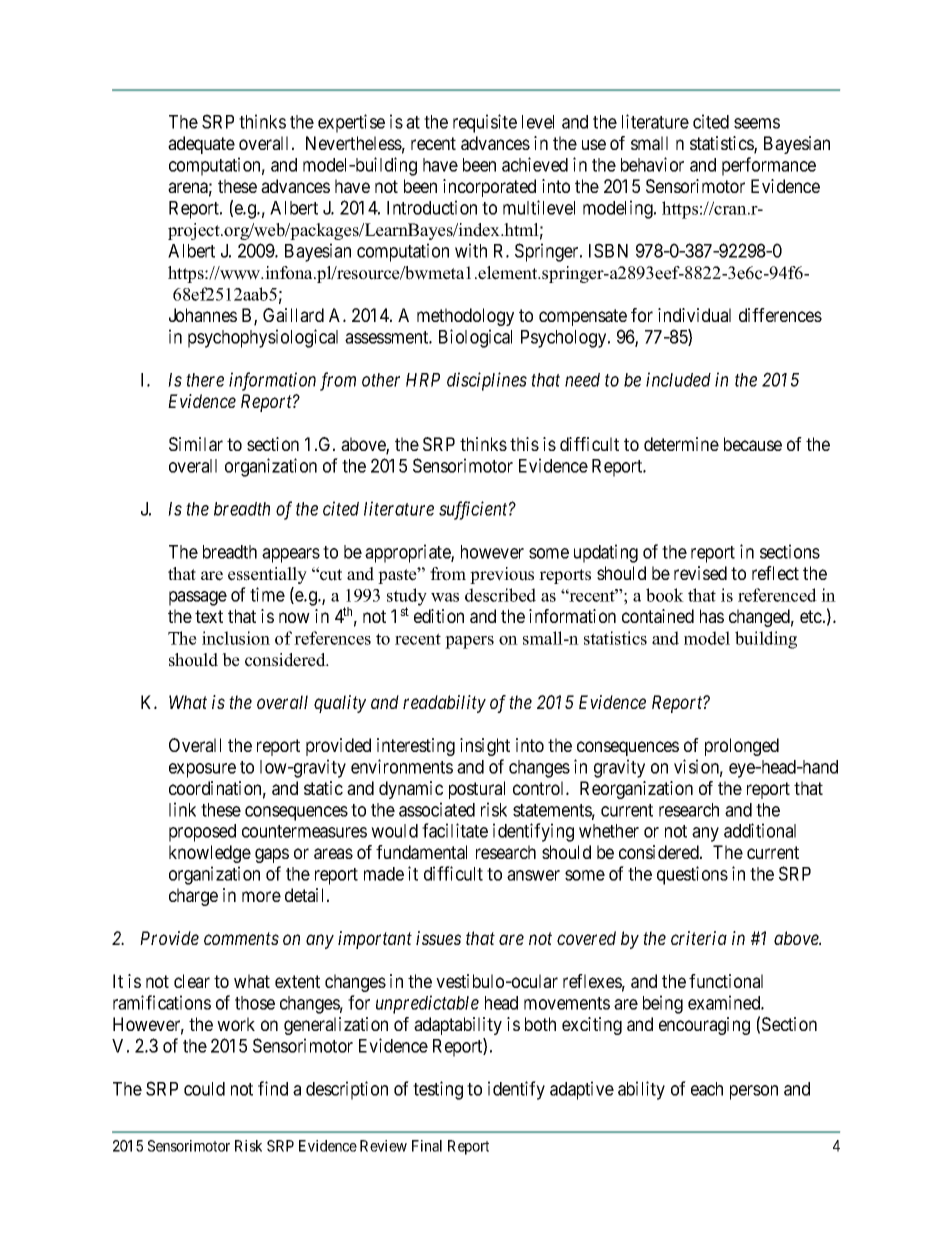  What do you see at coordinates (469, 642) in the page?
I see `papers` at bounding box center [469, 642].
